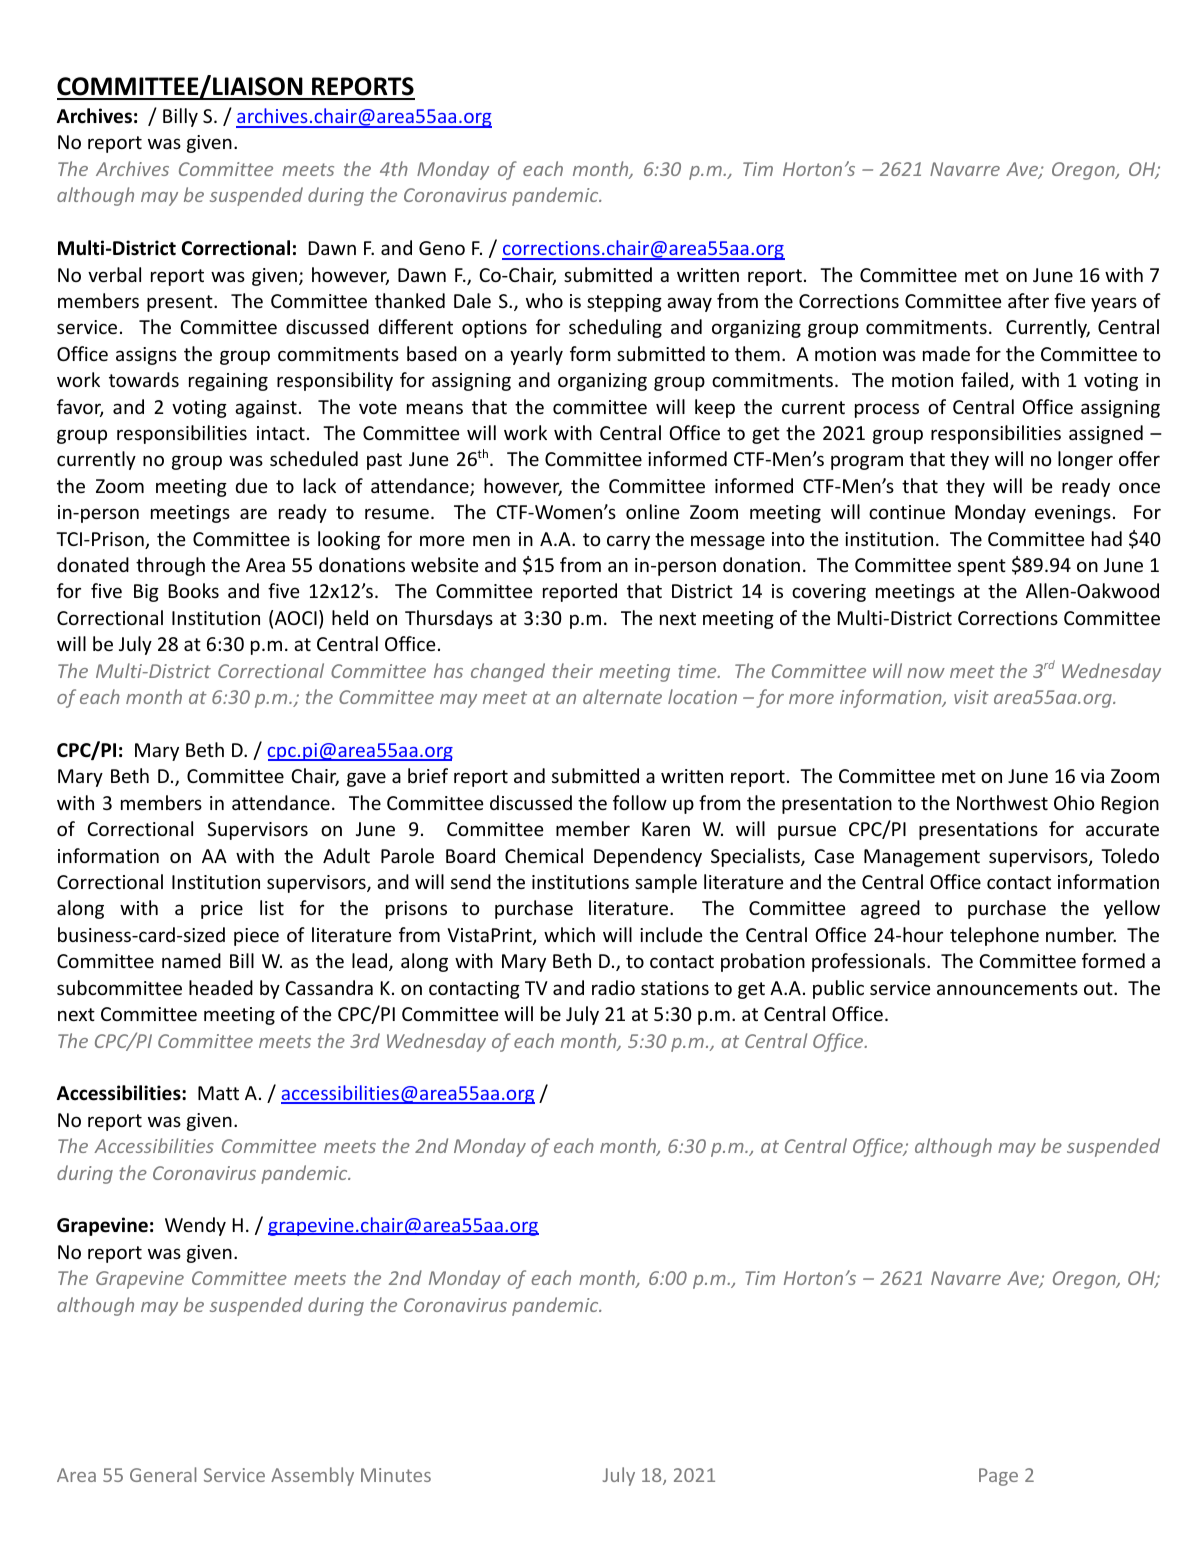 The width and height of the screenshot is (1204, 1558). What do you see at coordinates (648, 857) in the screenshot?
I see `Dependency` at bounding box center [648, 857].
